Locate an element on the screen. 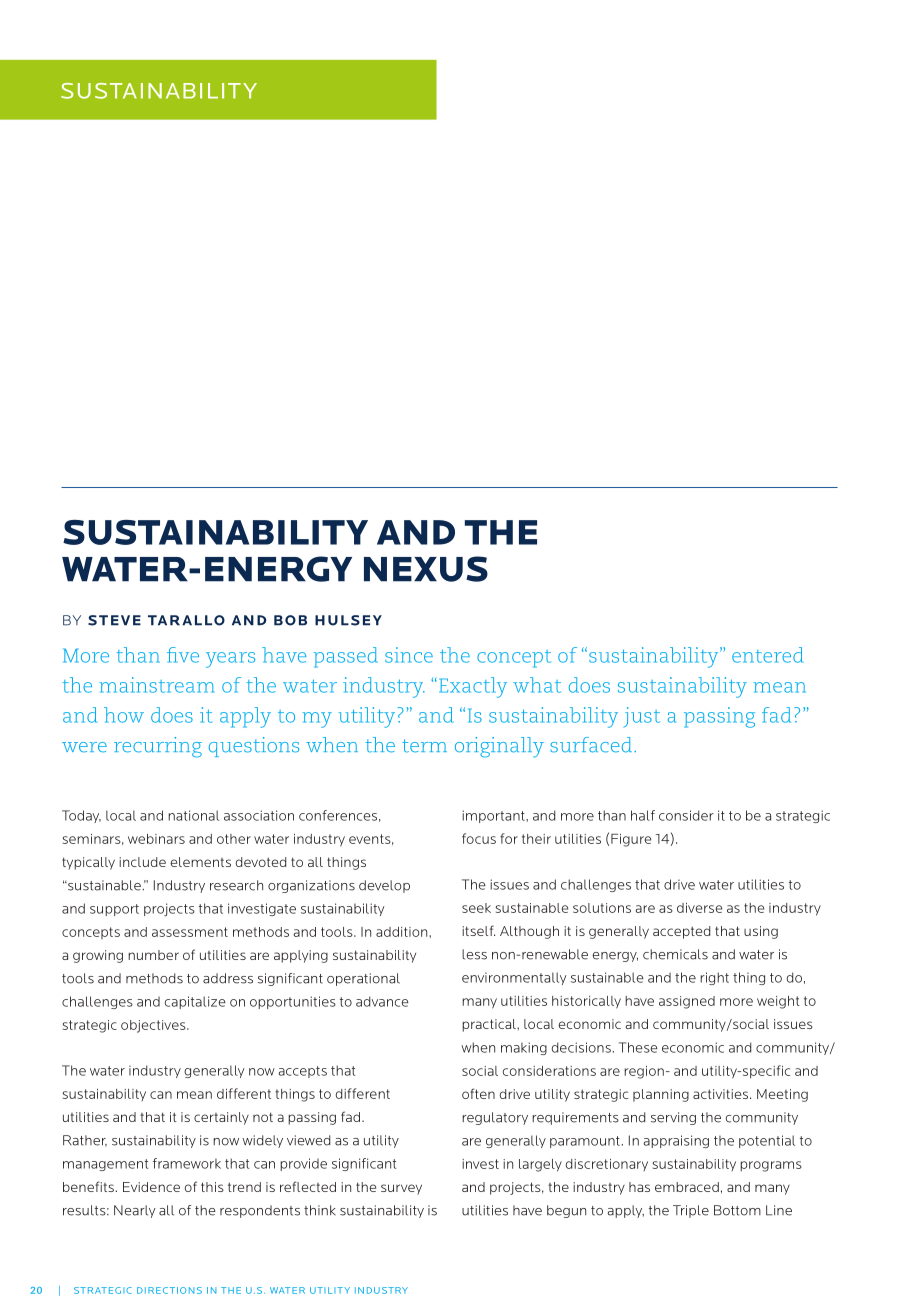 This screenshot has width=897, height=1316. important is located at coordinates (494, 816).
